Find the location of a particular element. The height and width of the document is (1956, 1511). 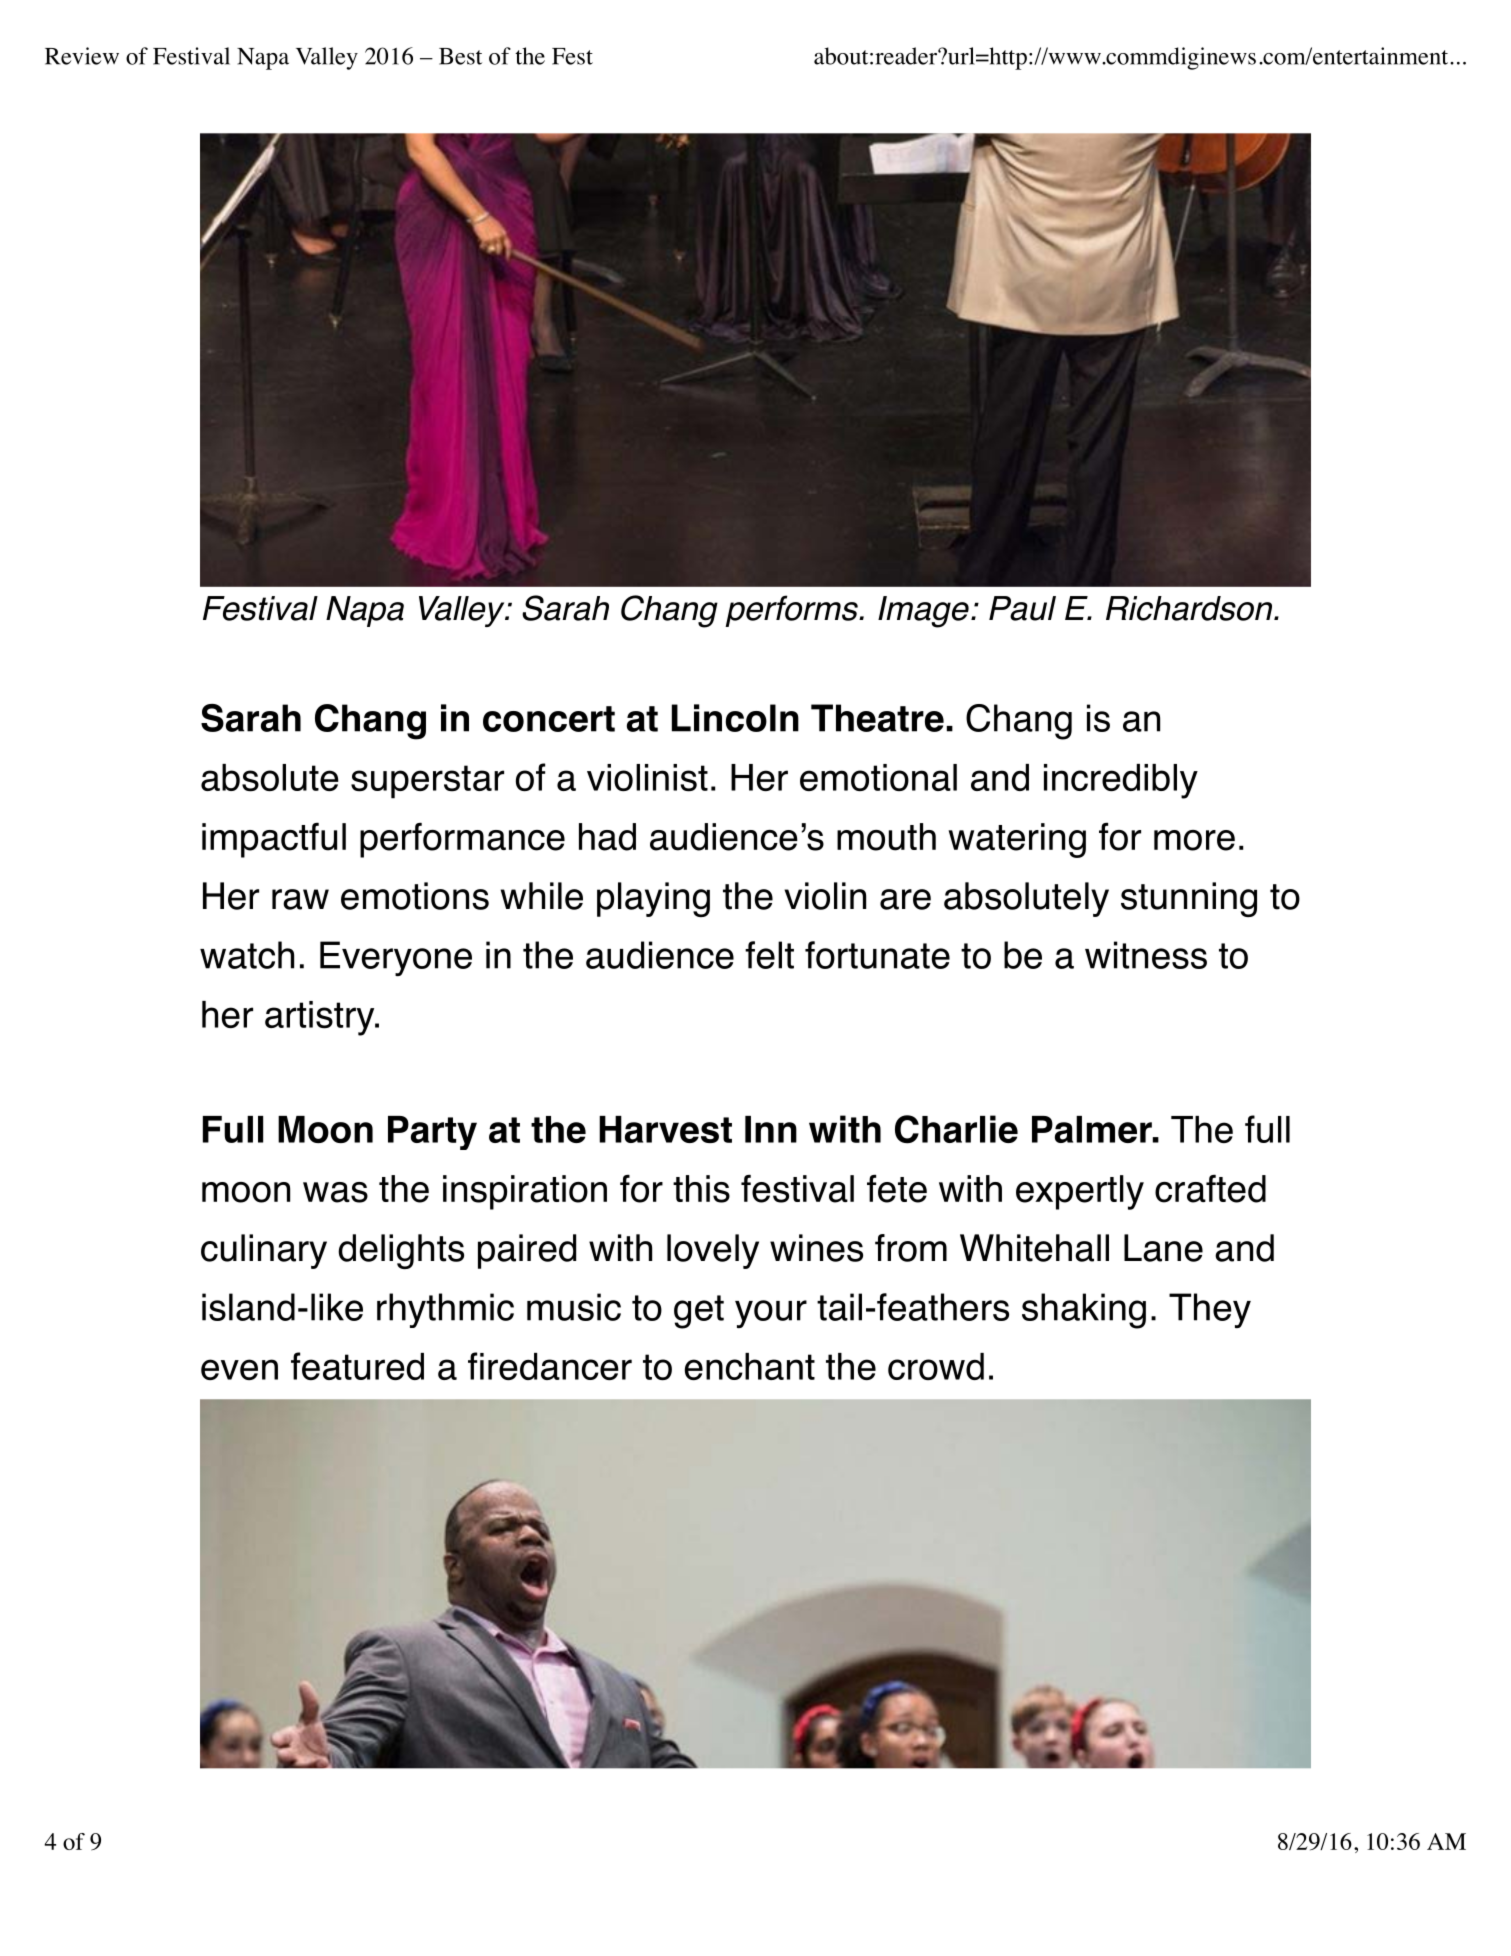

incredibly is located at coordinates (1121, 781).
